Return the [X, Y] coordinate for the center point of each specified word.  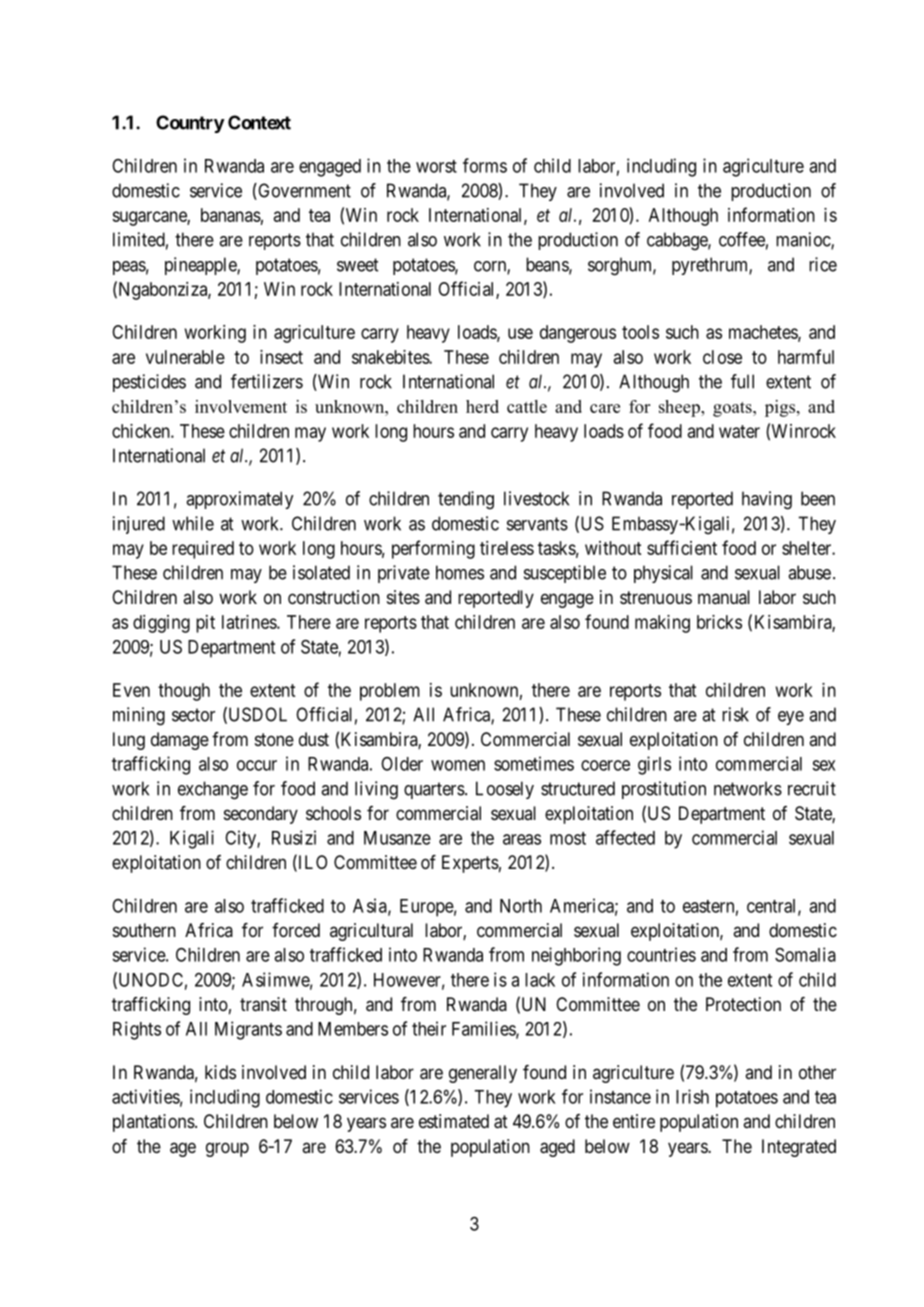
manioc [804, 240]
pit [205, 624]
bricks [719, 622]
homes [460, 572]
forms [485, 165]
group [227, 1149]
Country [190, 124]
